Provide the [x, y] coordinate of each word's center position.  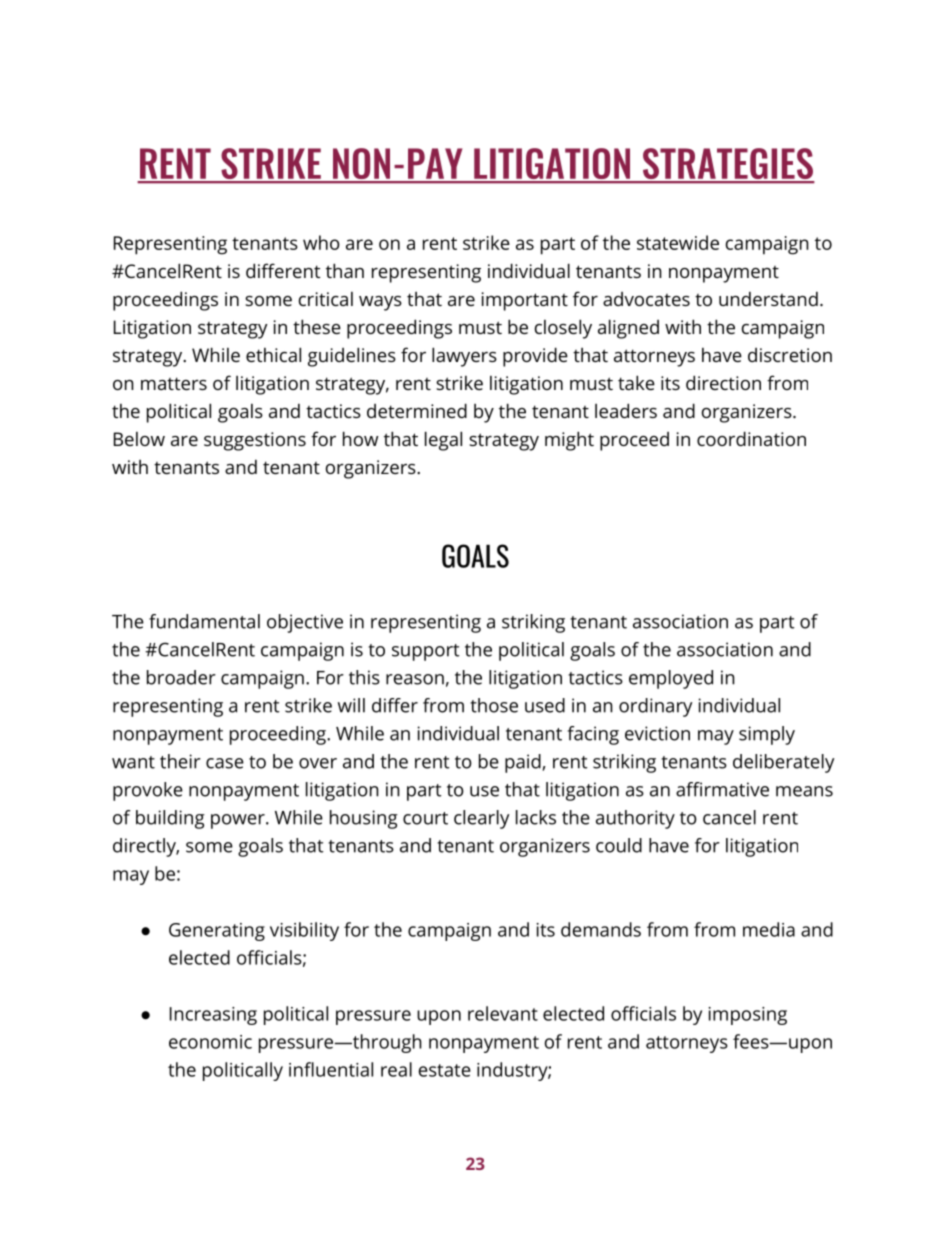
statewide [678, 242]
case [225, 763]
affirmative [722, 789]
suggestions [255, 441]
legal [443, 441]
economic [210, 1042]
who [321, 242]
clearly [481, 819]
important [525, 301]
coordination [751, 438]
